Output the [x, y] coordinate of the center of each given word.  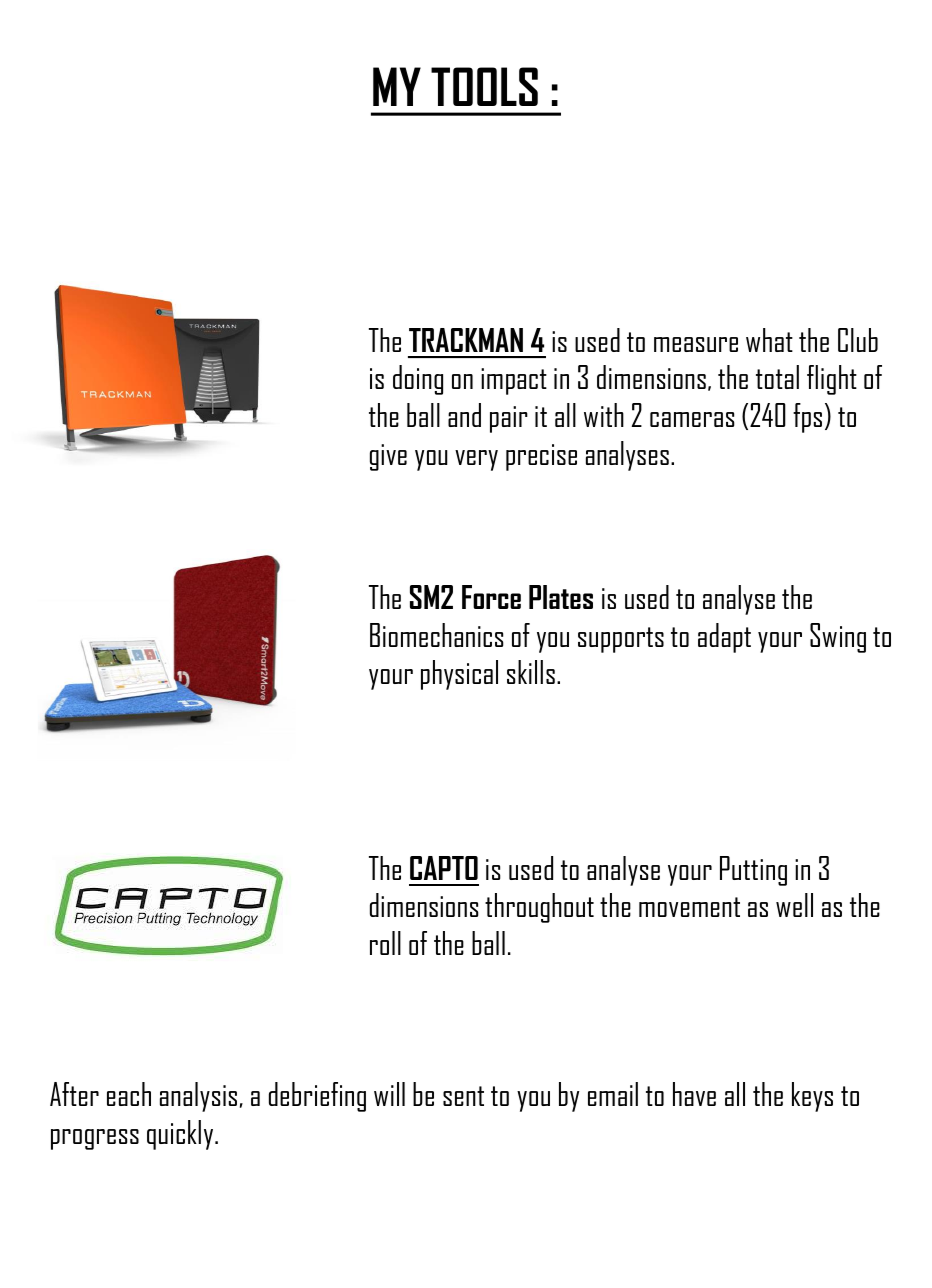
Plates [561, 597]
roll [385, 943]
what [769, 340]
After [74, 1094]
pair [509, 419]
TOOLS [484, 86]
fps [807, 418]
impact [514, 381]
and [464, 415]
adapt [724, 638]
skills [531, 672]
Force [491, 597]
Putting [753, 871]
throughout [539, 908]
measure [696, 344]
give [388, 457]
